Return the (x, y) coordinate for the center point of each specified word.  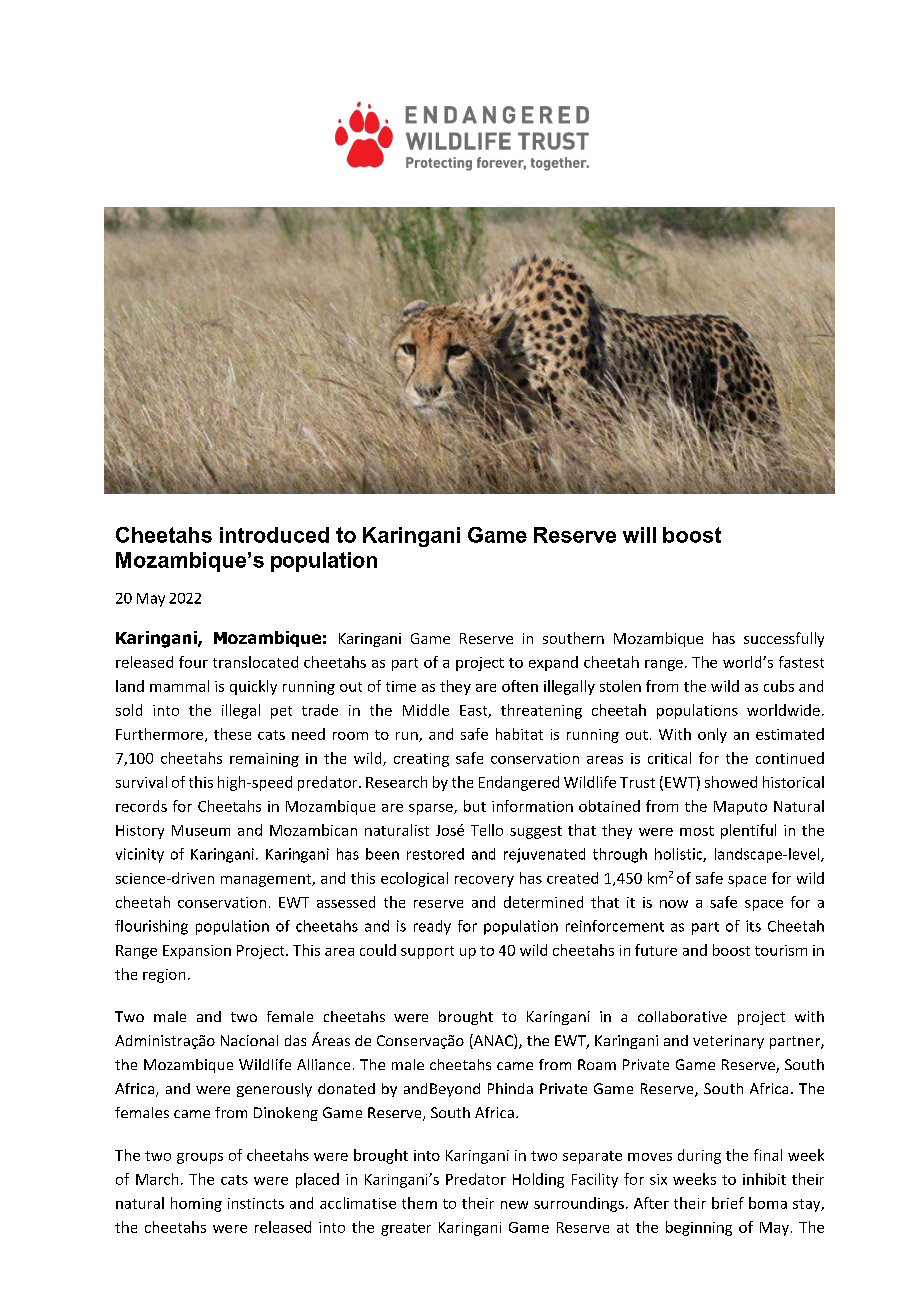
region (164, 976)
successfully (784, 639)
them (419, 1203)
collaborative (682, 1016)
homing (196, 1204)
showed (731, 782)
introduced (274, 535)
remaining (264, 760)
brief (728, 1203)
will (639, 535)
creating (421, 760)
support (427, 952)
